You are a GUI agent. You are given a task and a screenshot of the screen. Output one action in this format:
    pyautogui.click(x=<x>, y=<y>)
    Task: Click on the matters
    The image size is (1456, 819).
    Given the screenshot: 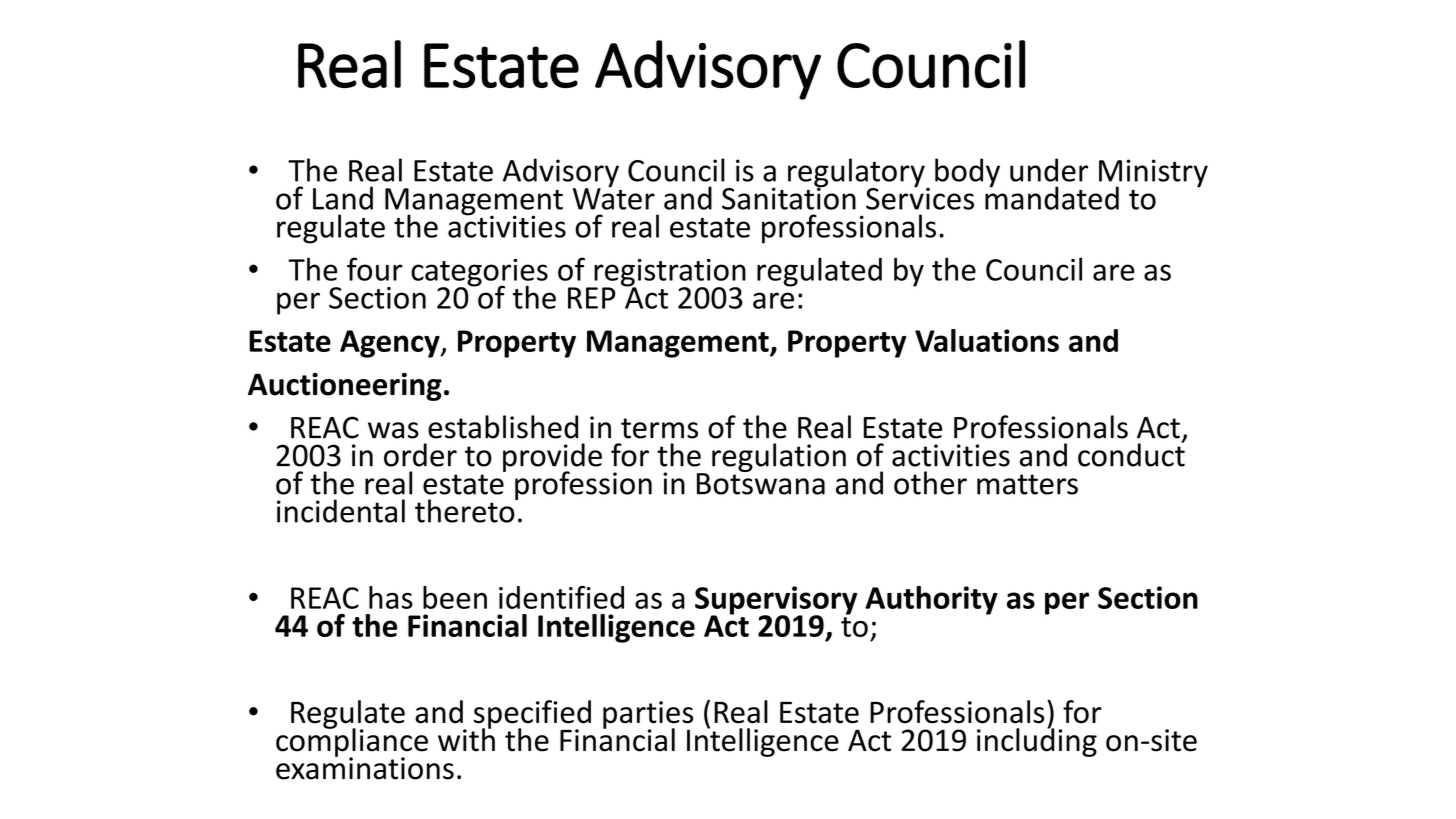 What is the action you would take?
    pyautogui.click(x=1027, y=484)
